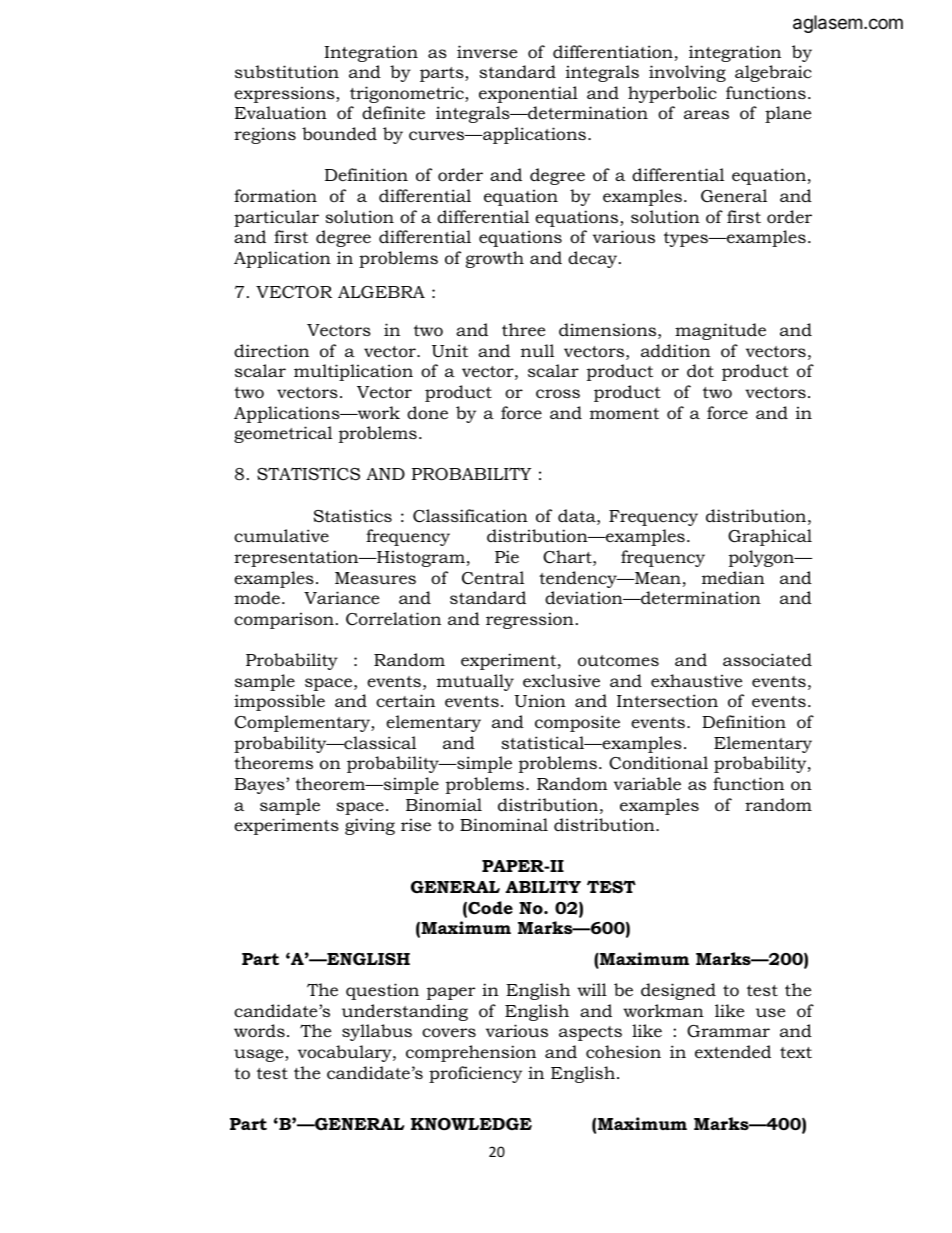 Image resolution: width=952 pixels, height=1233 pixels. What do you see at coordinates (528, 94) in the screenshot?
I see `exponential` at bounding box center [528, 94].
